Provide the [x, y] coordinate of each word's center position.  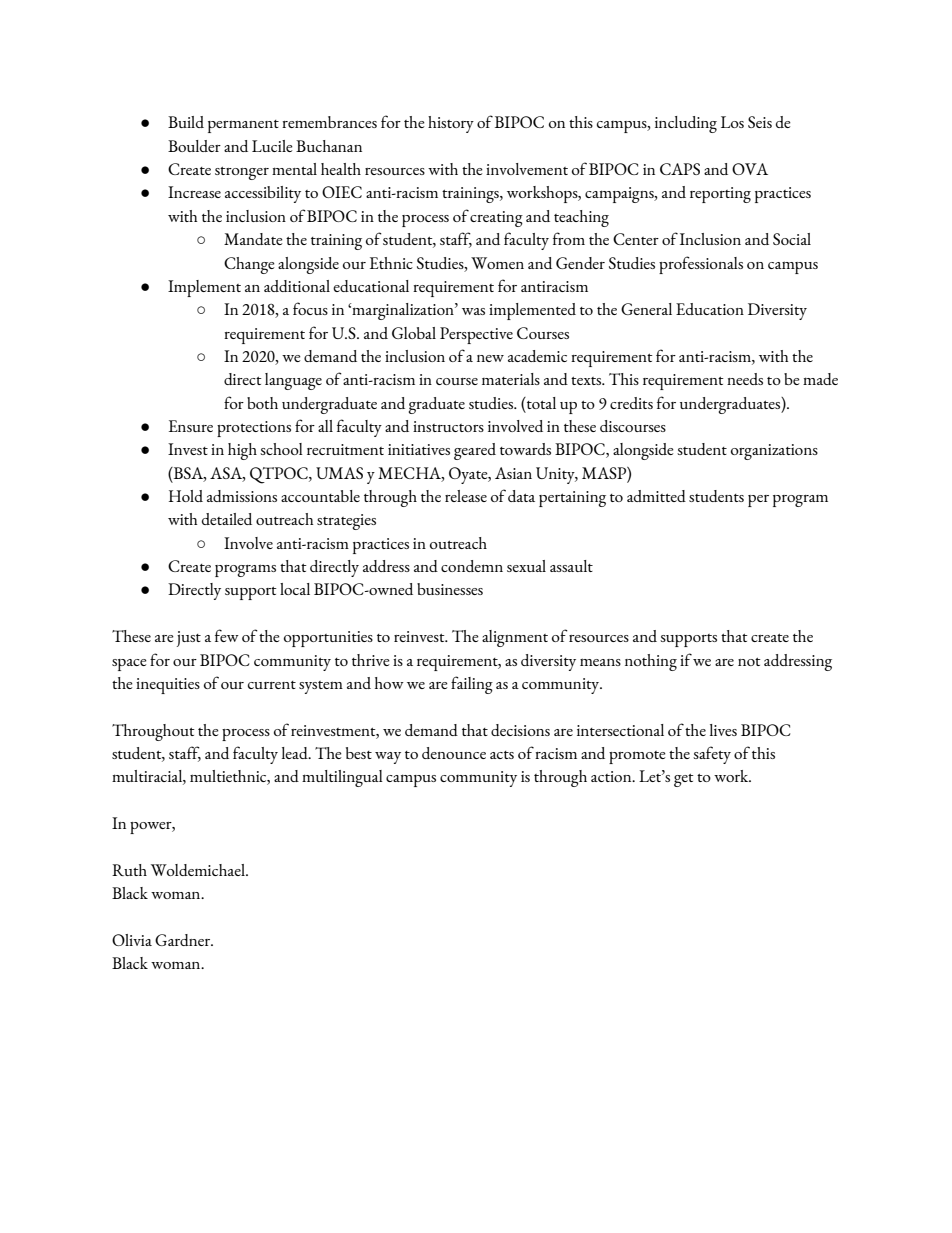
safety [712, 755]
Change [249, 265]
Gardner [184, 940]
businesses [450, 589]
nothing [651, 662]
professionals [701, 265]
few [227, 635]
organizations [774, 452]
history [451, 124]
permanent [243, 126]
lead [296, 753]
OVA [750, 169]
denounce [454, 753]
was [473, 311]
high [242, 451]
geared [475, 451]
